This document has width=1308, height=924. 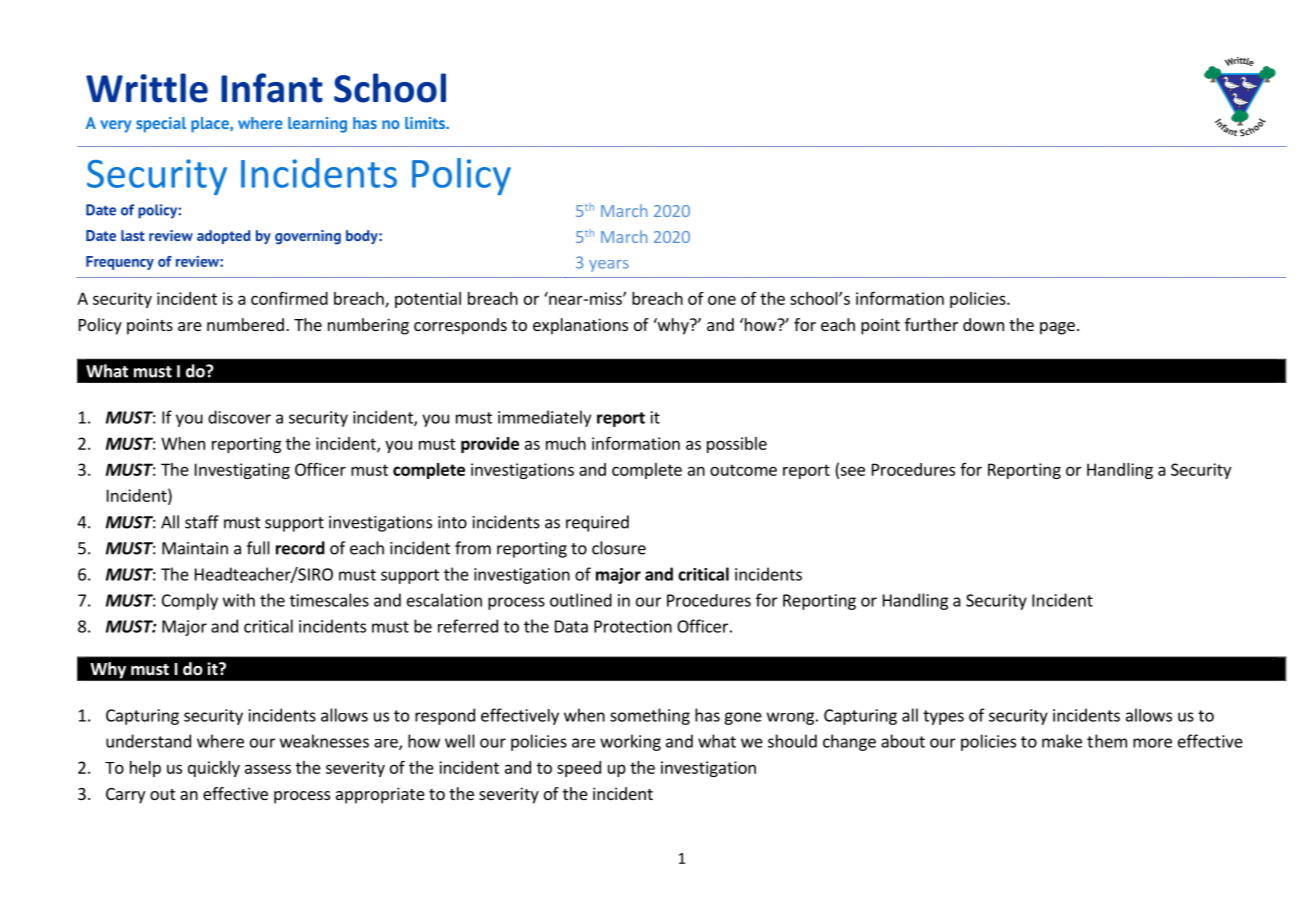 What do you see at coordinates (983, 324) in the document?
I see `down` at bounding box center [983, 324].
